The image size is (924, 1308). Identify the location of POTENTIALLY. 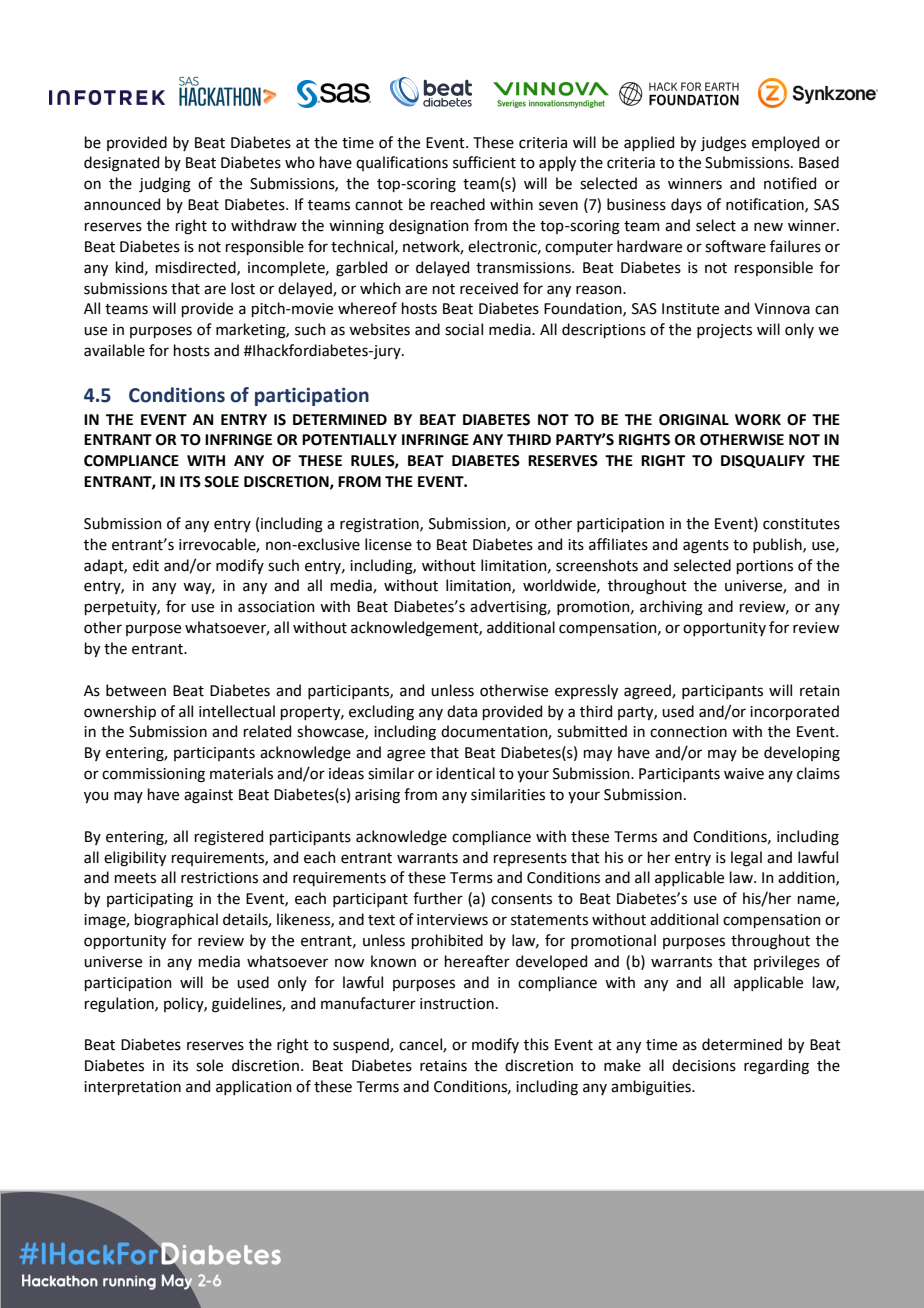
(349, 440).
